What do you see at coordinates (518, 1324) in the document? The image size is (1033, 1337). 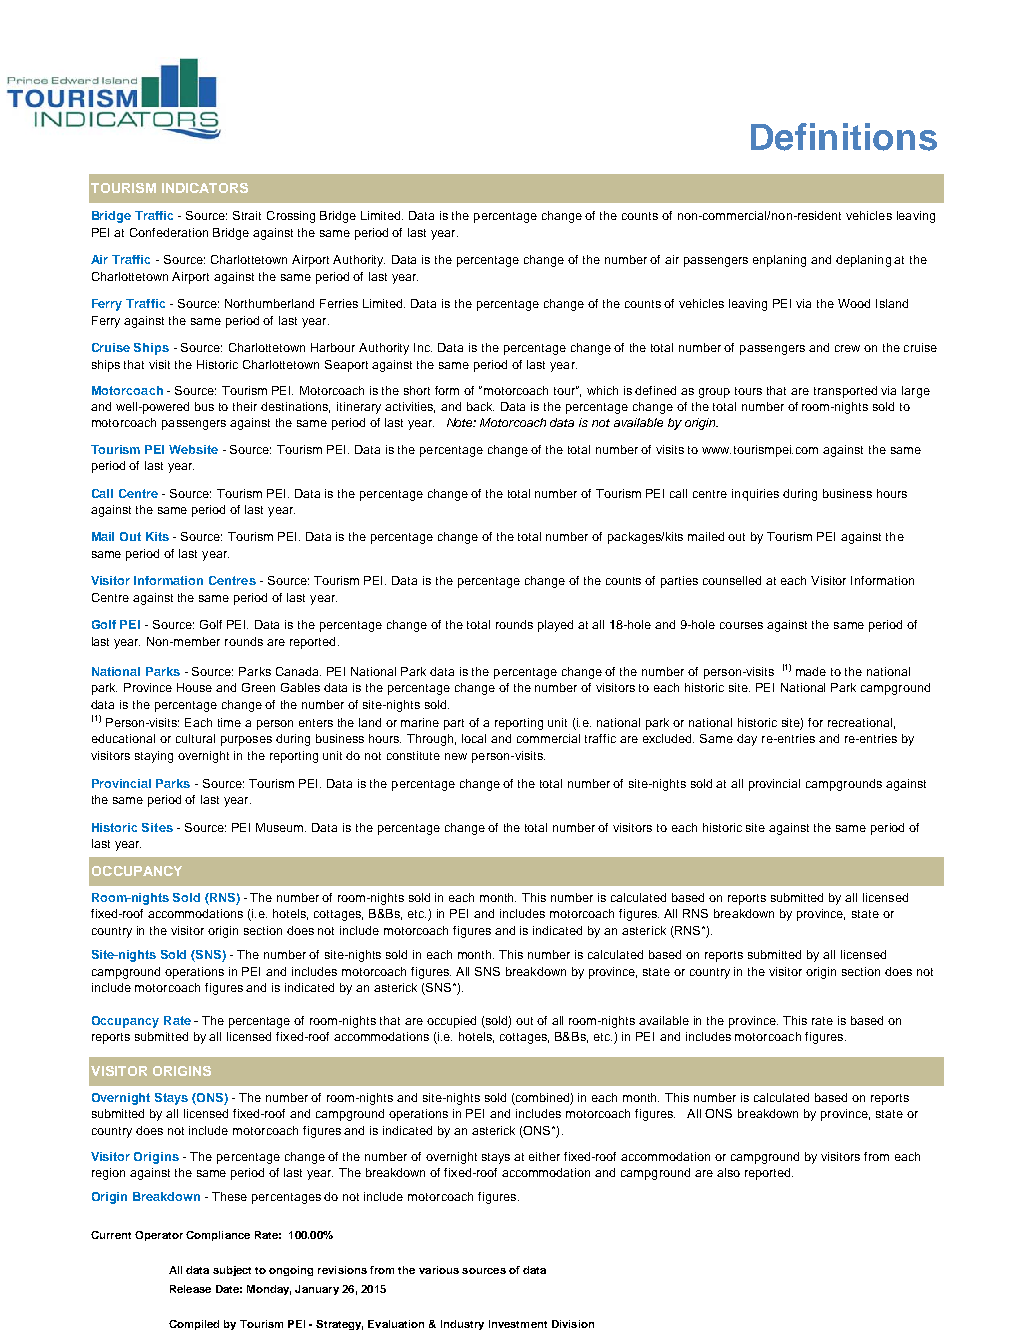 I see `Investment` at bounding box center [518, 1324].
